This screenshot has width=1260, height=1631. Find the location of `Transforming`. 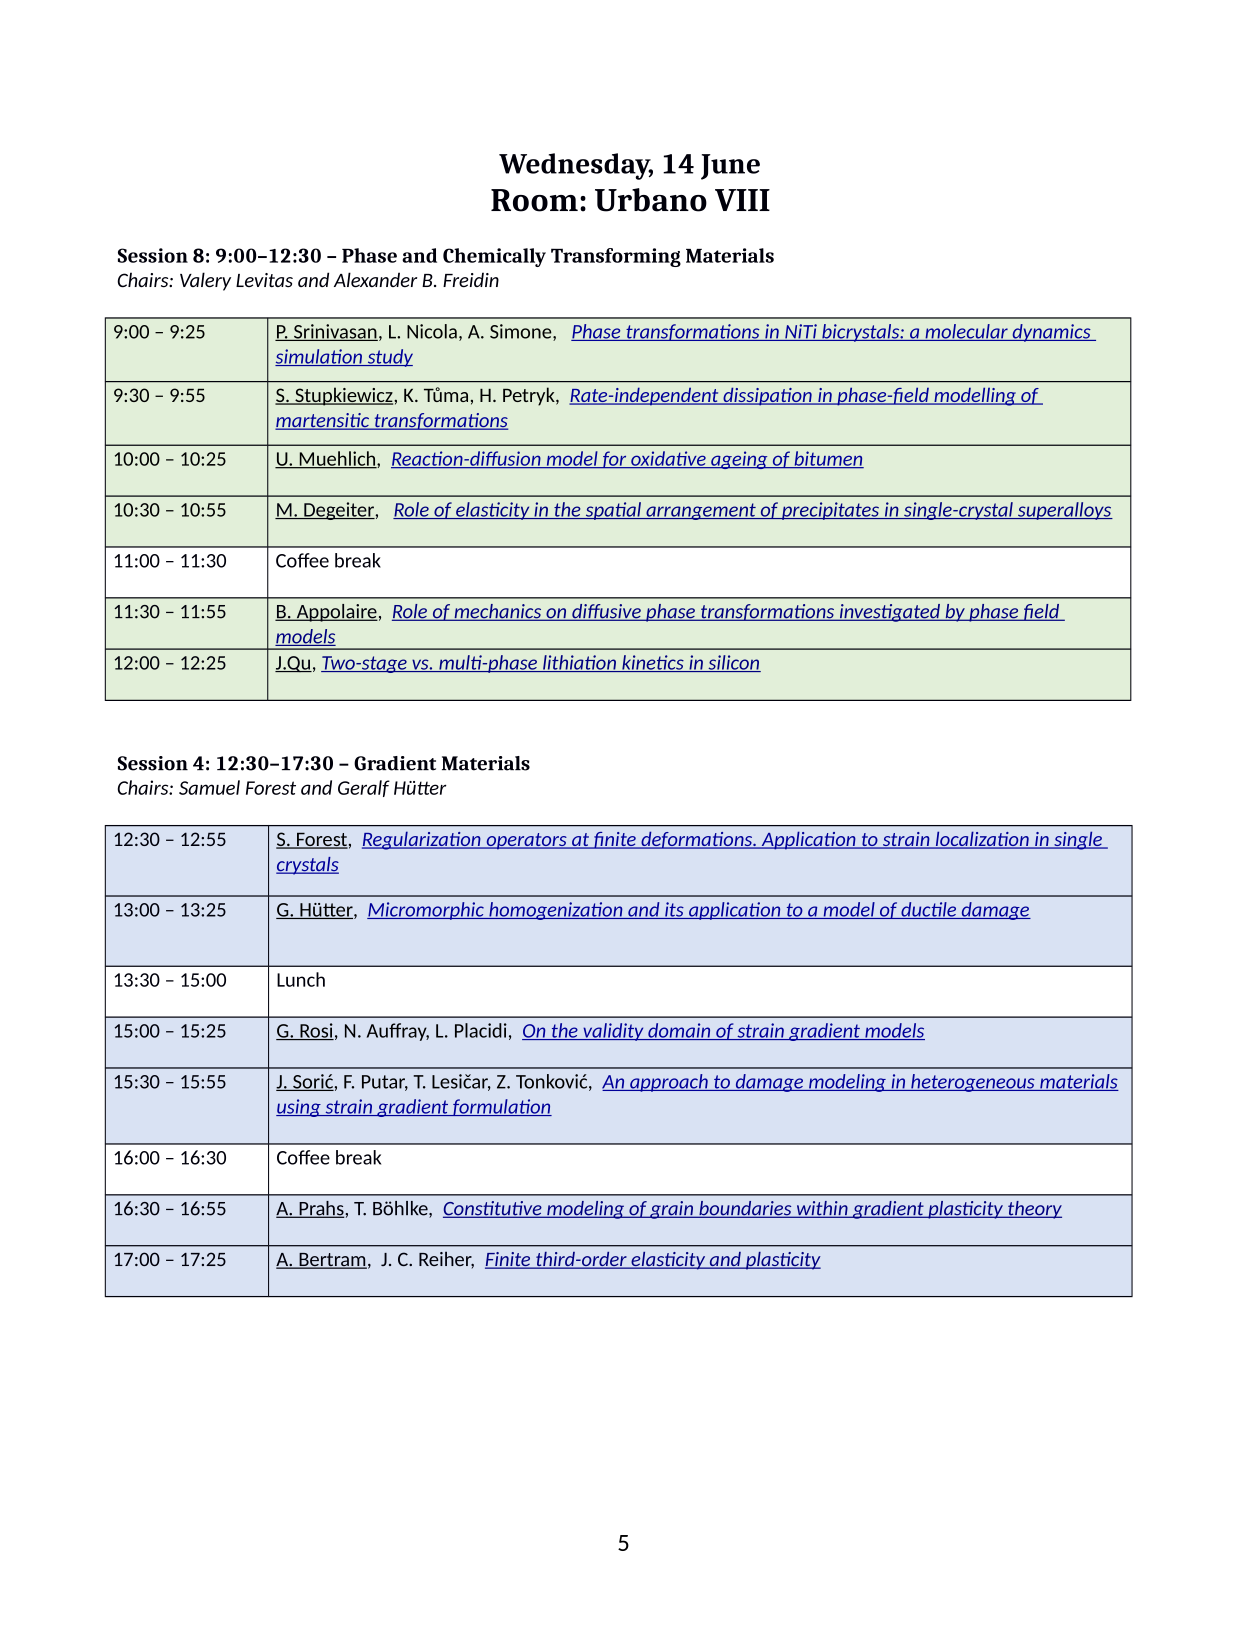

Transforming is located at coordinates (616, 257).
